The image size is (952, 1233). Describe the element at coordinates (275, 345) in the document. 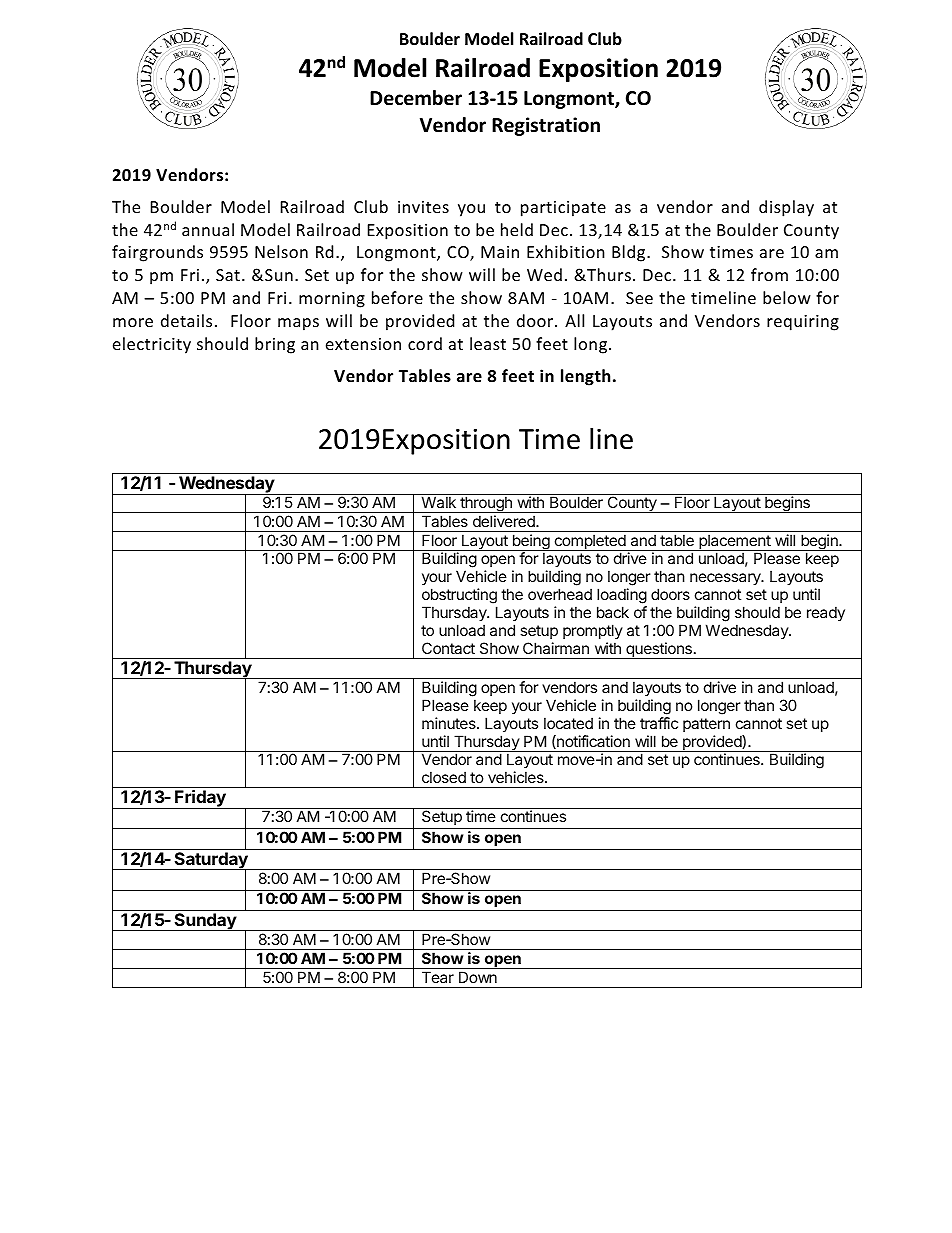

I see `bring` at that location.
